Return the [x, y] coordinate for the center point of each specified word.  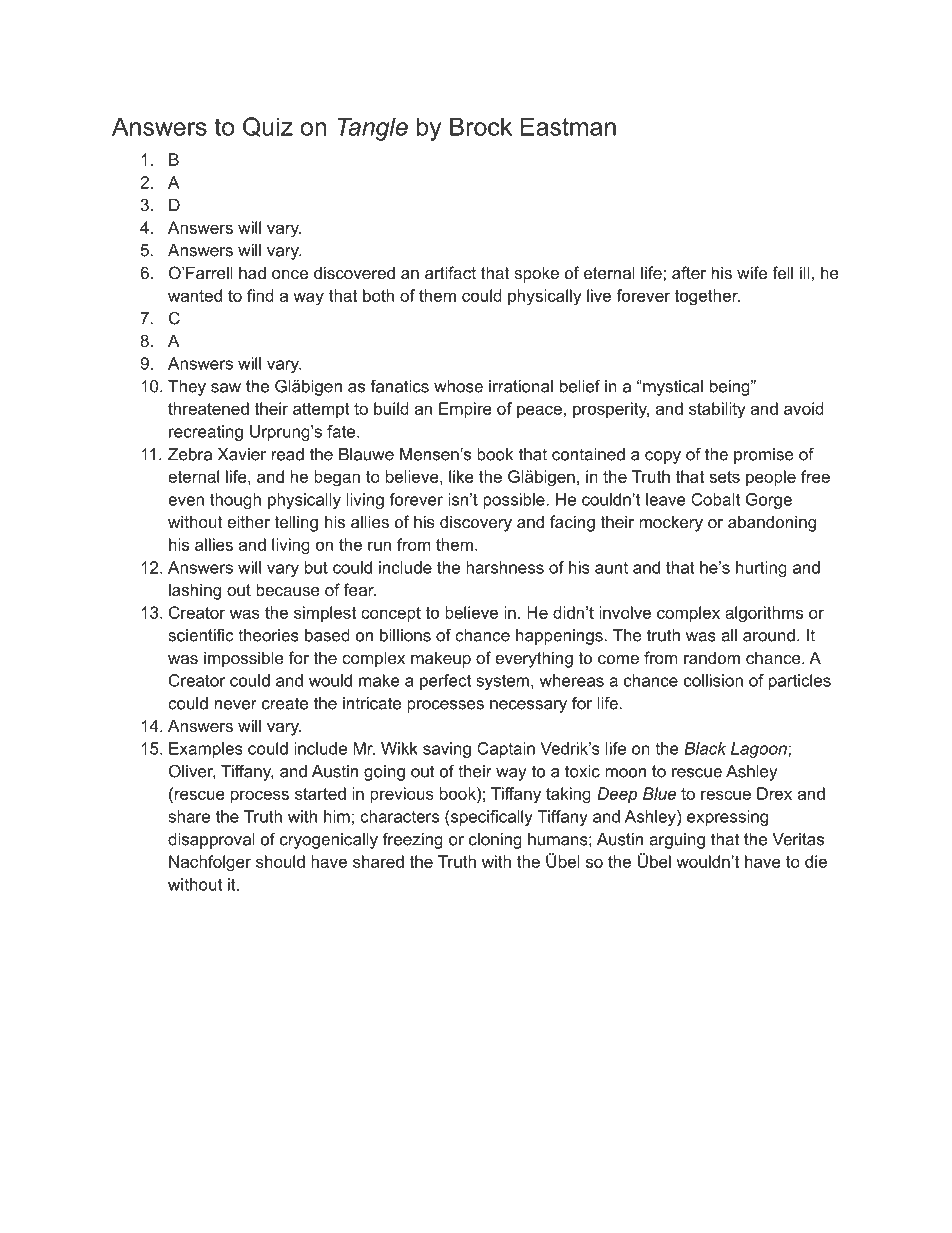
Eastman [568, 126]
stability [717, 410]
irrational [521, 386]
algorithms [764, 614]
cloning [495, 841]
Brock [481, 126]
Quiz [268, 127]
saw [226, 388]
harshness [505, 567]
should [280, 861]
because [288, 589]
